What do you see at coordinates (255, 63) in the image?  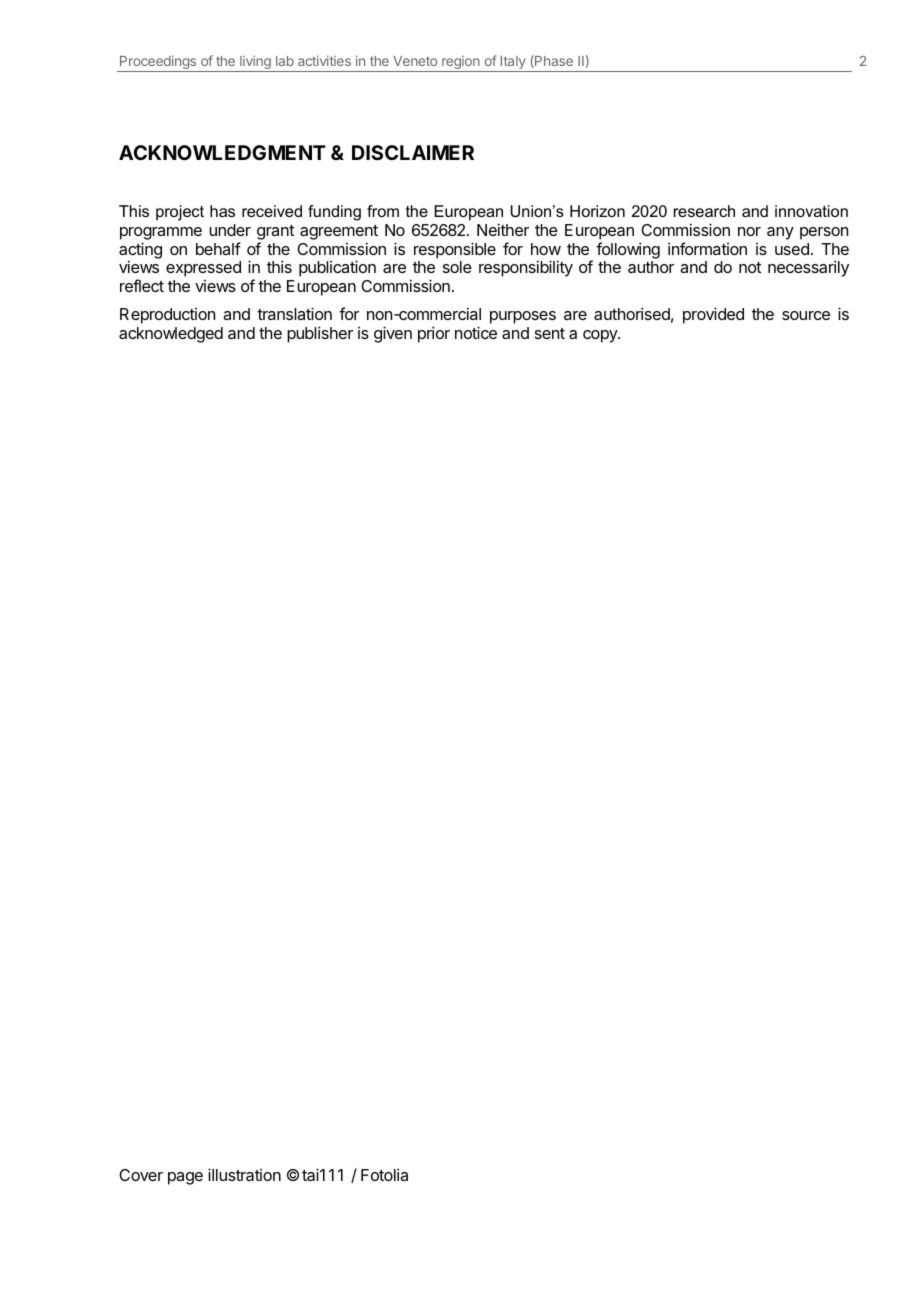 I see `living` at bounding box center [255, 63].
